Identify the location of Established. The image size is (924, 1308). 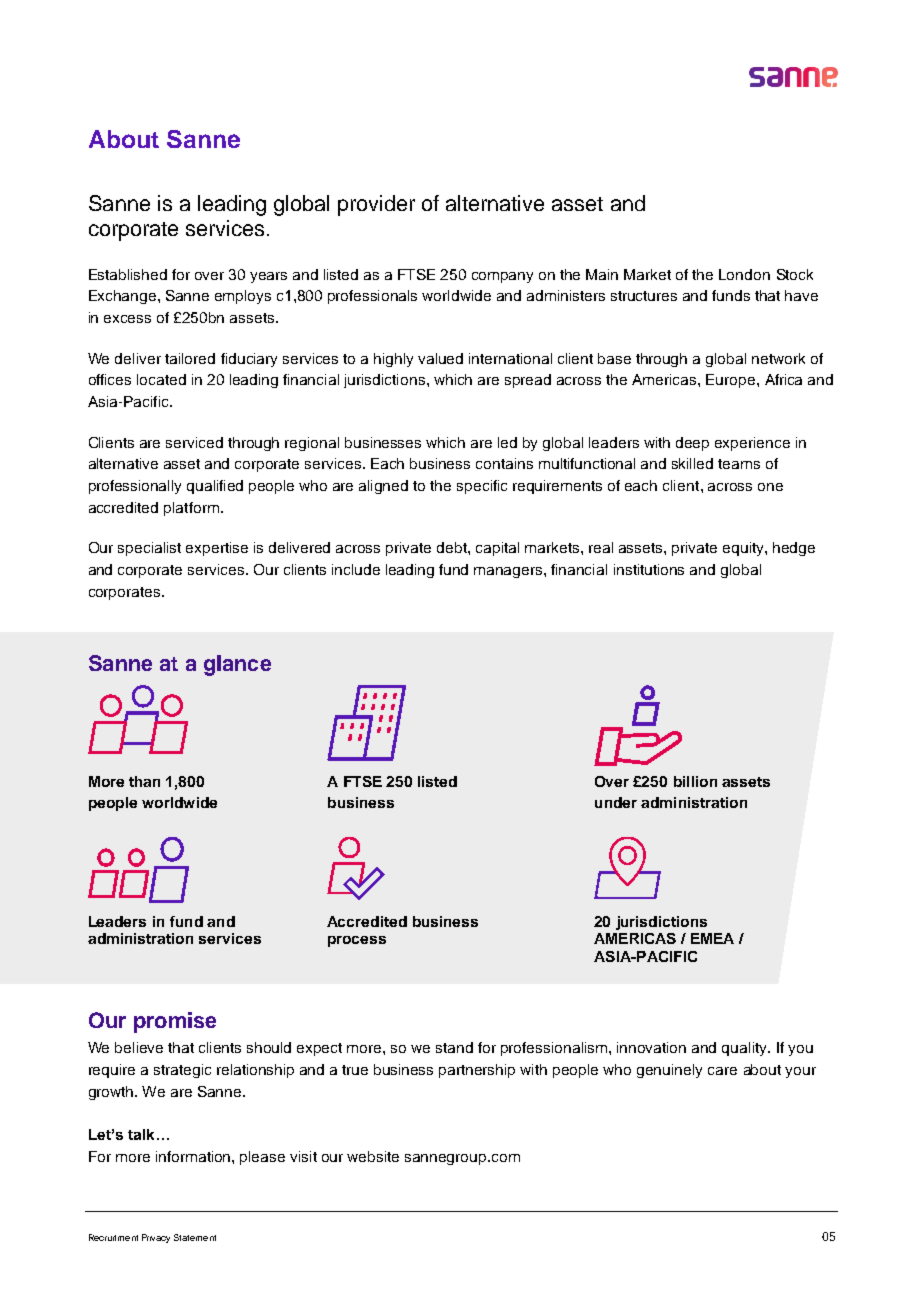
(128, 274).
